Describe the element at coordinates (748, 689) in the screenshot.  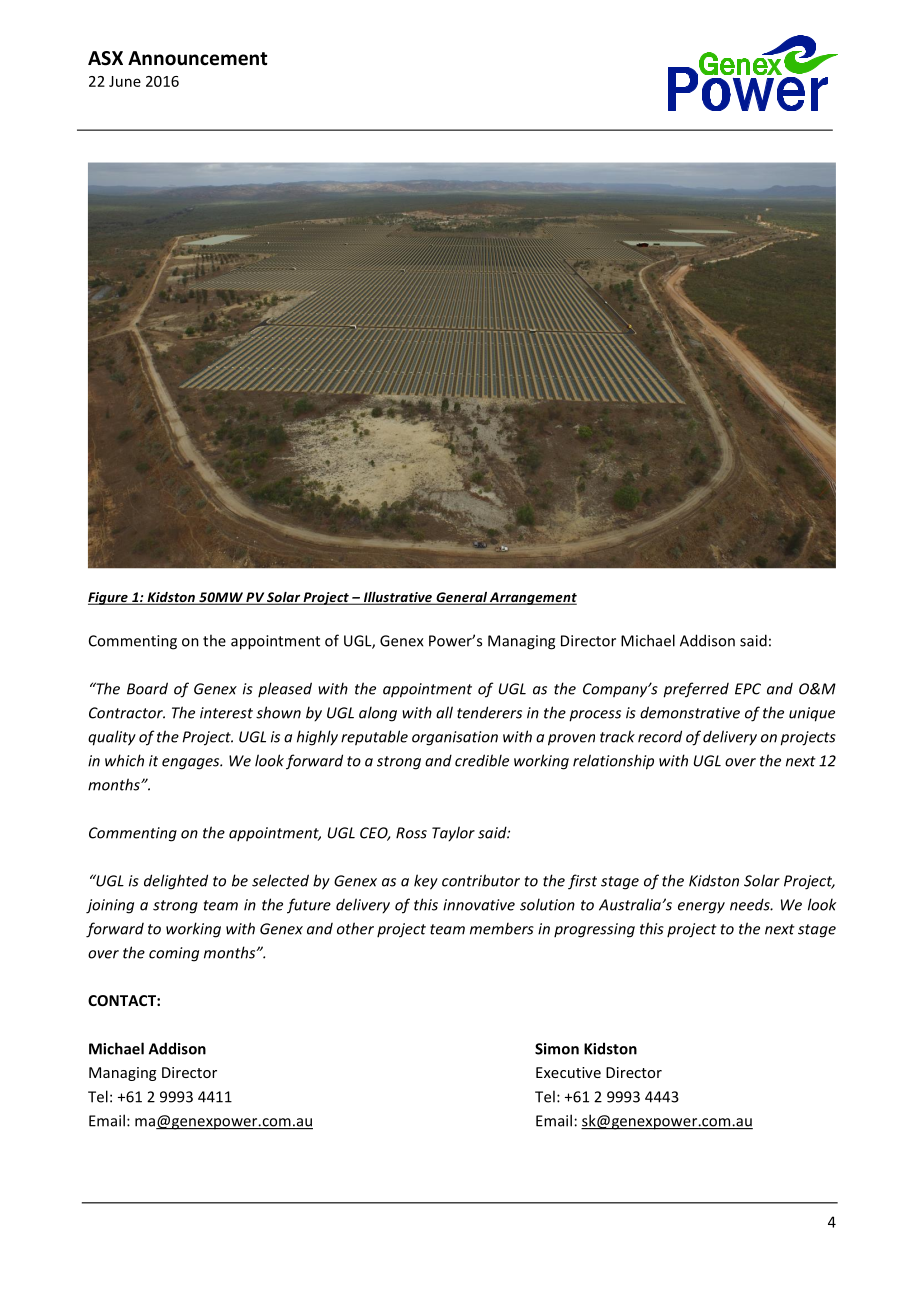
I see `EPC` at that location.
